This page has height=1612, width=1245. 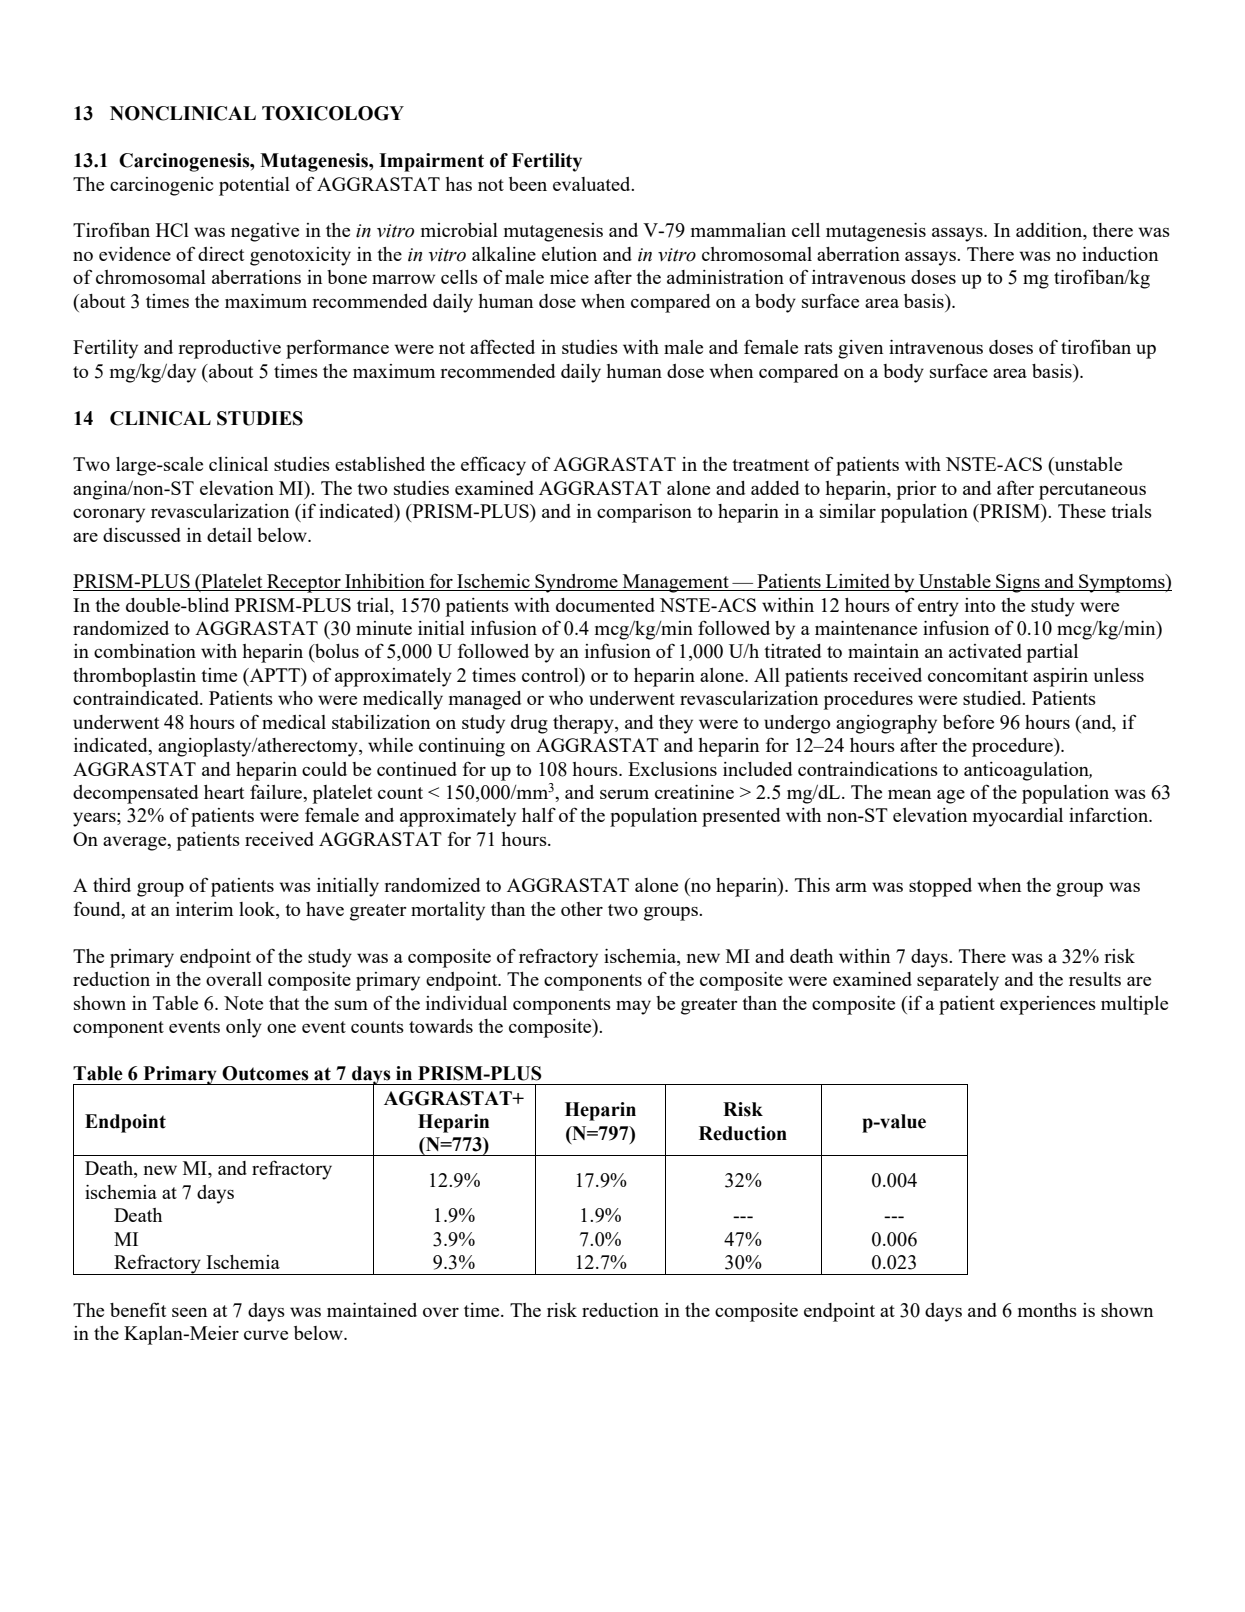 I want to click on seen, so click(x=189, y=1312).
